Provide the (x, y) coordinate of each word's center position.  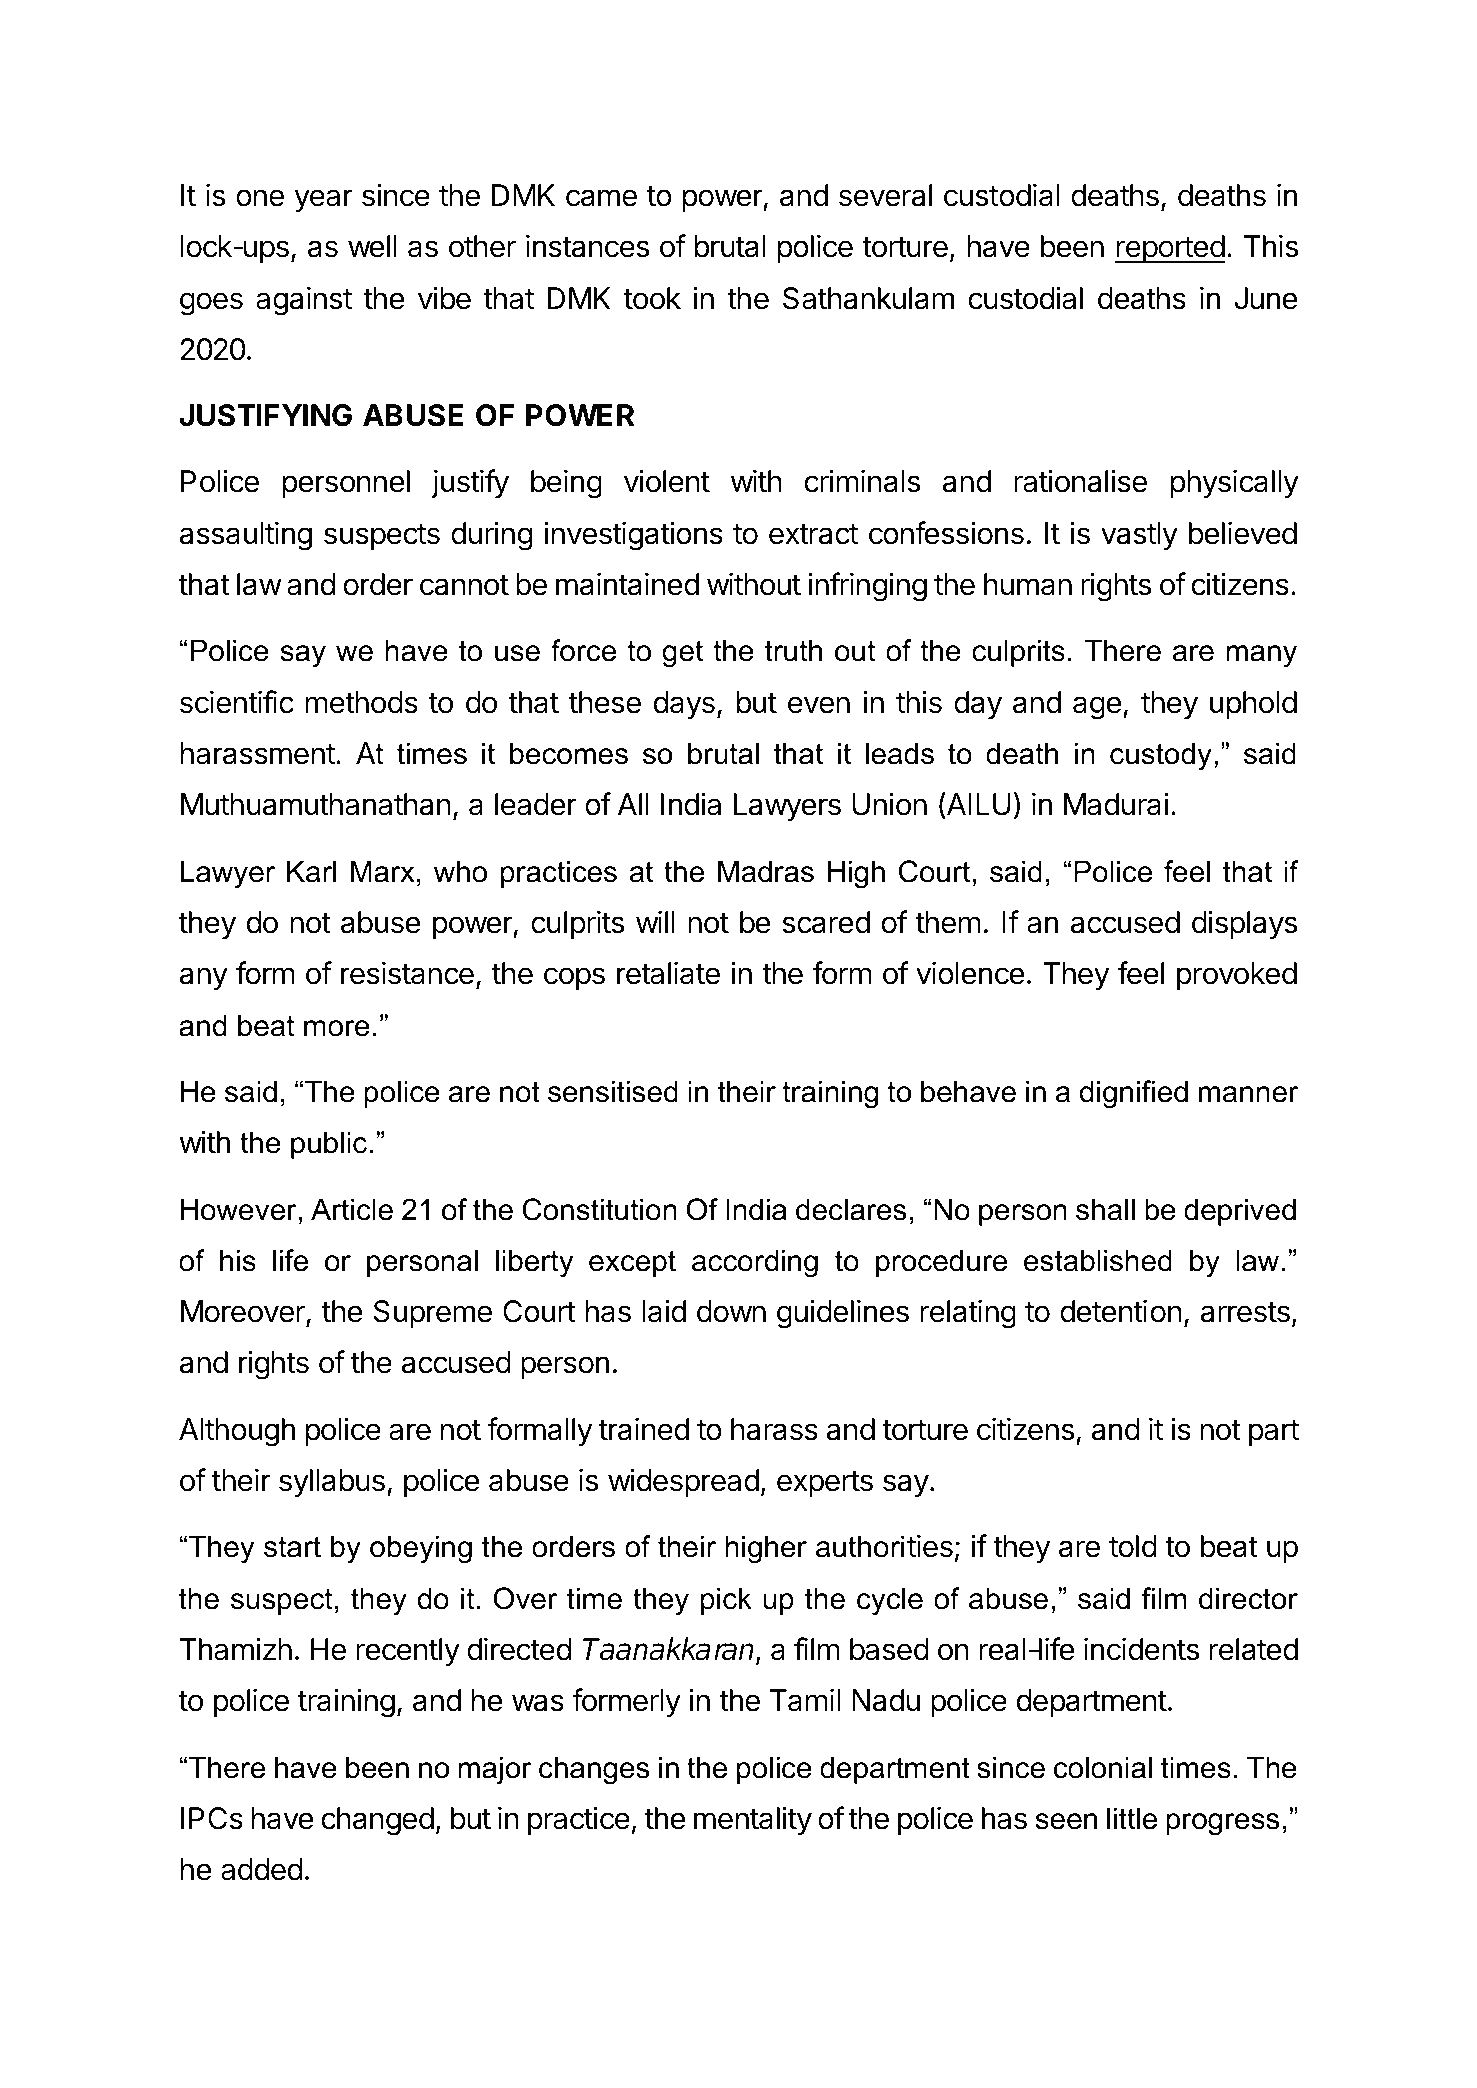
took (652, 298)
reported (1170, 249)
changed (377, 1821)
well (372, 246)
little (1132, 1818)
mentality (753, 1820)
